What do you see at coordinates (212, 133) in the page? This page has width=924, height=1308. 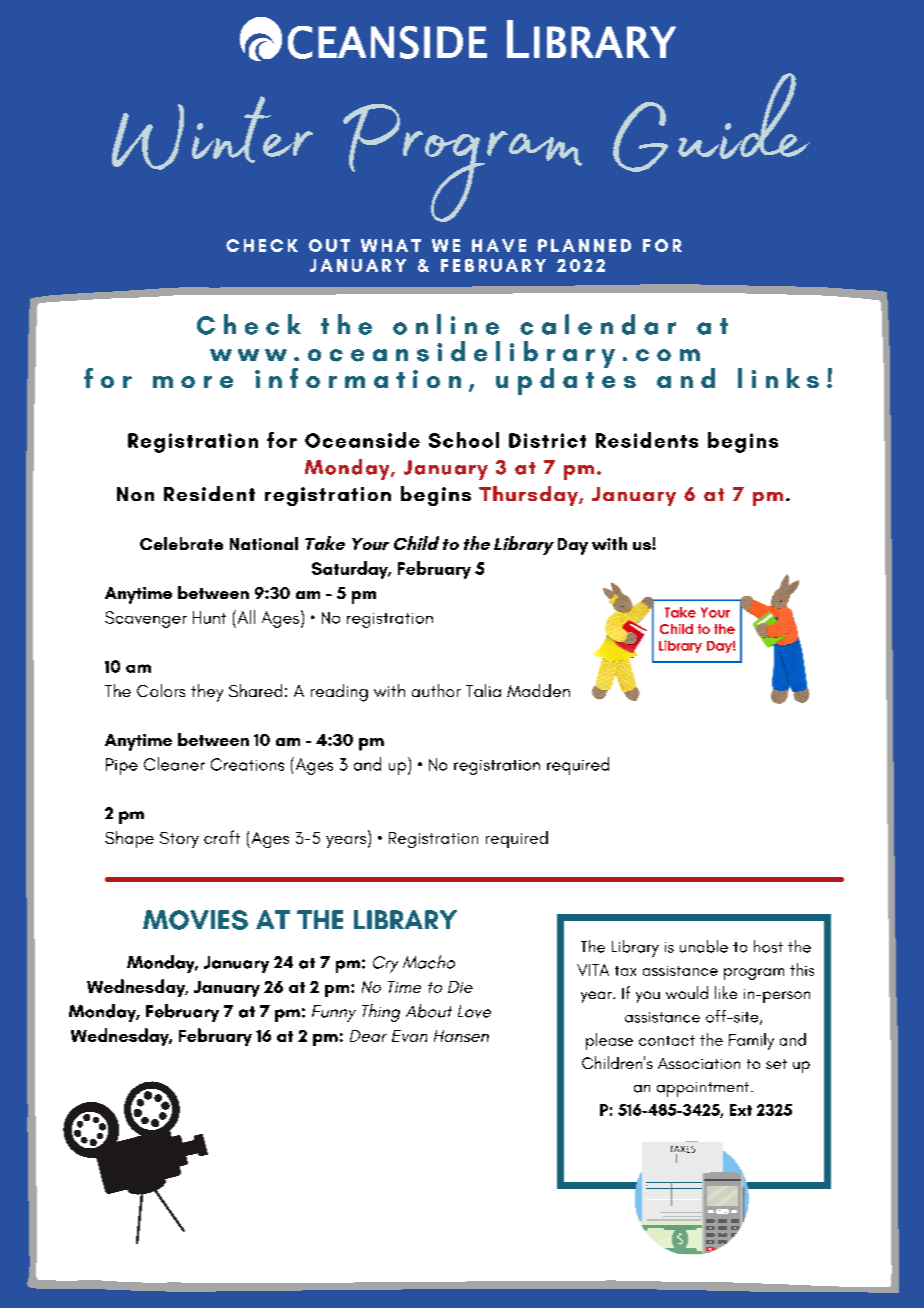 I see `Winter` at bounding box center [212, 133].
